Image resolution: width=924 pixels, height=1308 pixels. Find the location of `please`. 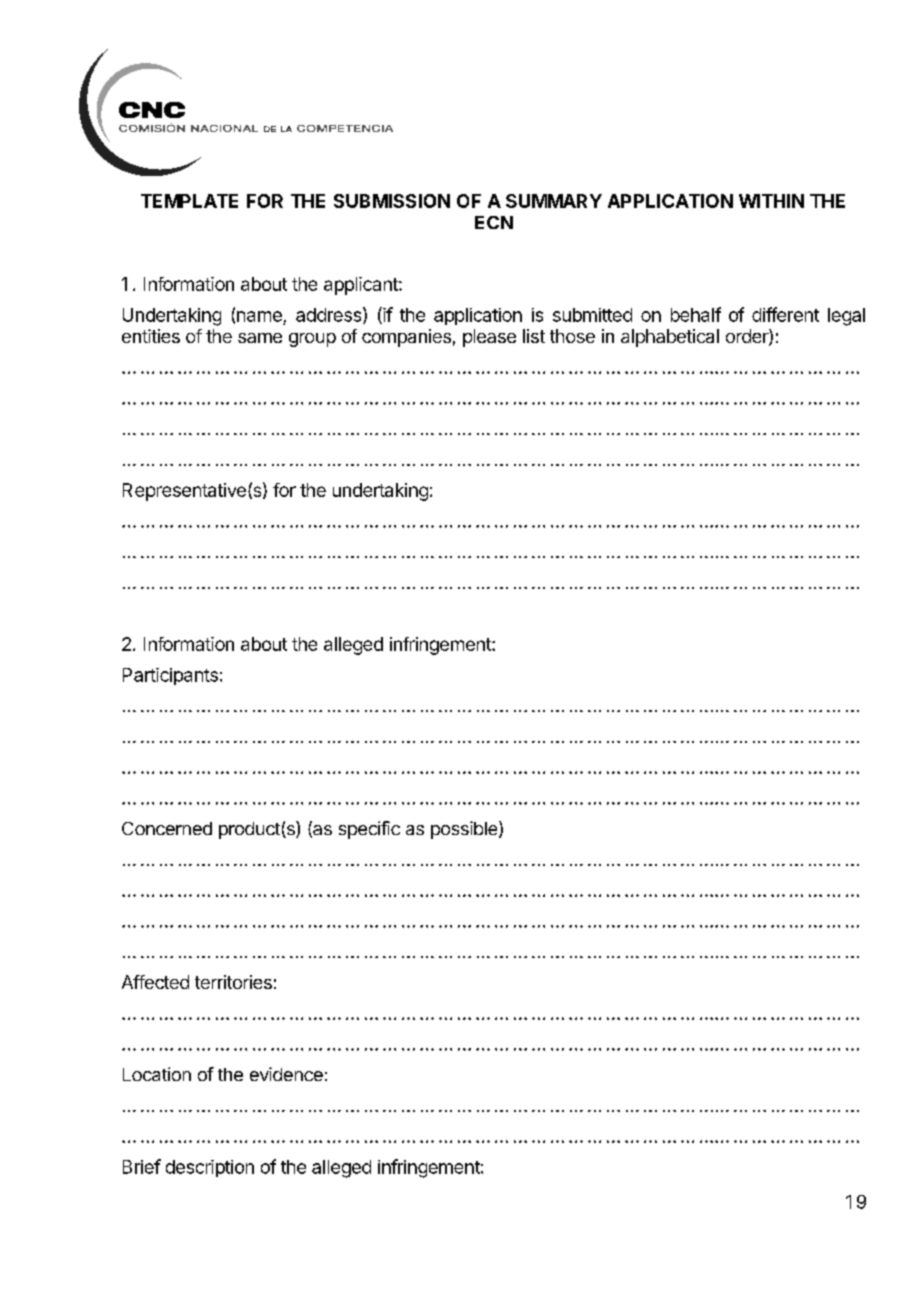

please is located at coordinates (489, 338).
